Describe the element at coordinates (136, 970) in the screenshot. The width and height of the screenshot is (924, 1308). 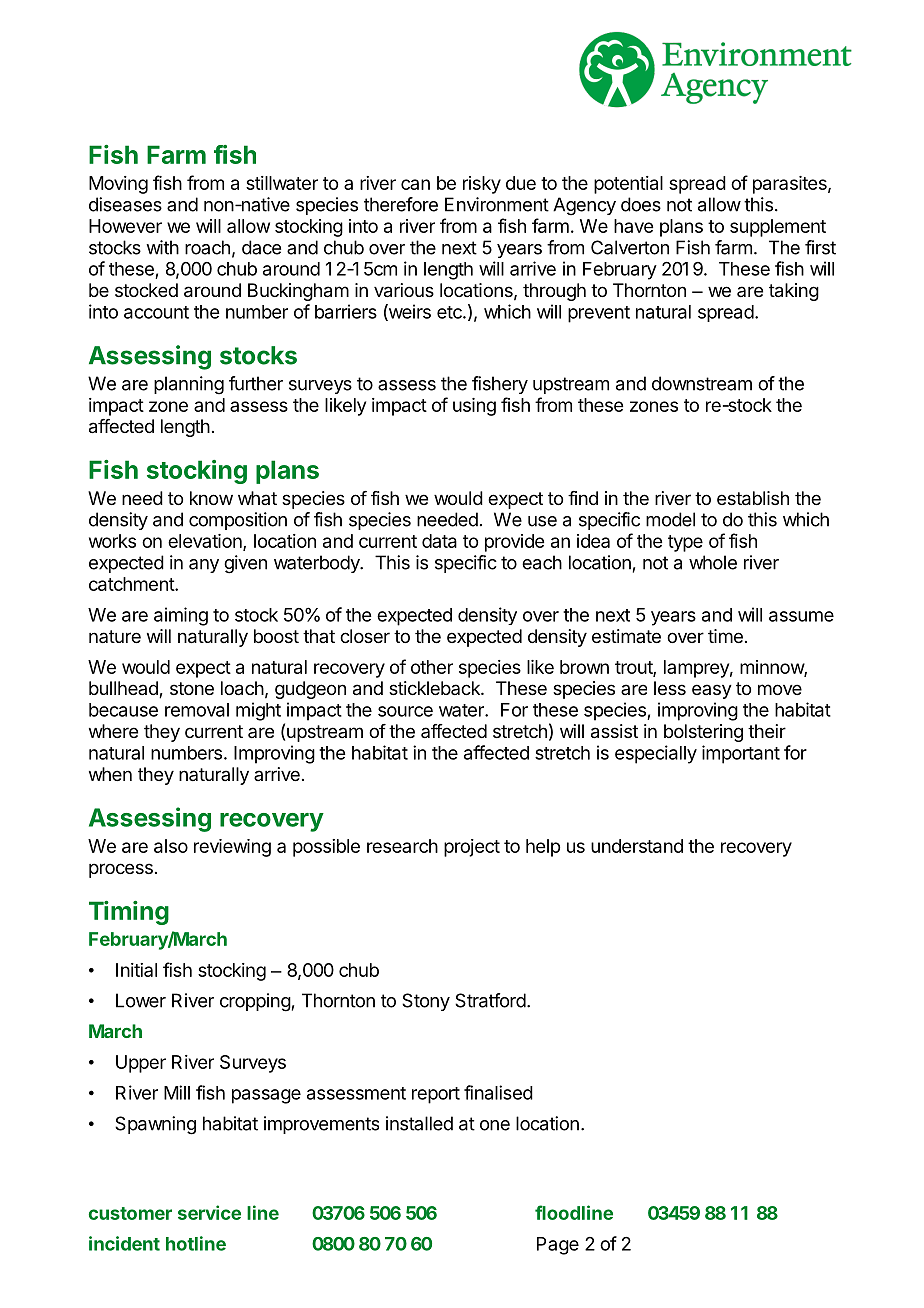
I see `Initial` at that location.
